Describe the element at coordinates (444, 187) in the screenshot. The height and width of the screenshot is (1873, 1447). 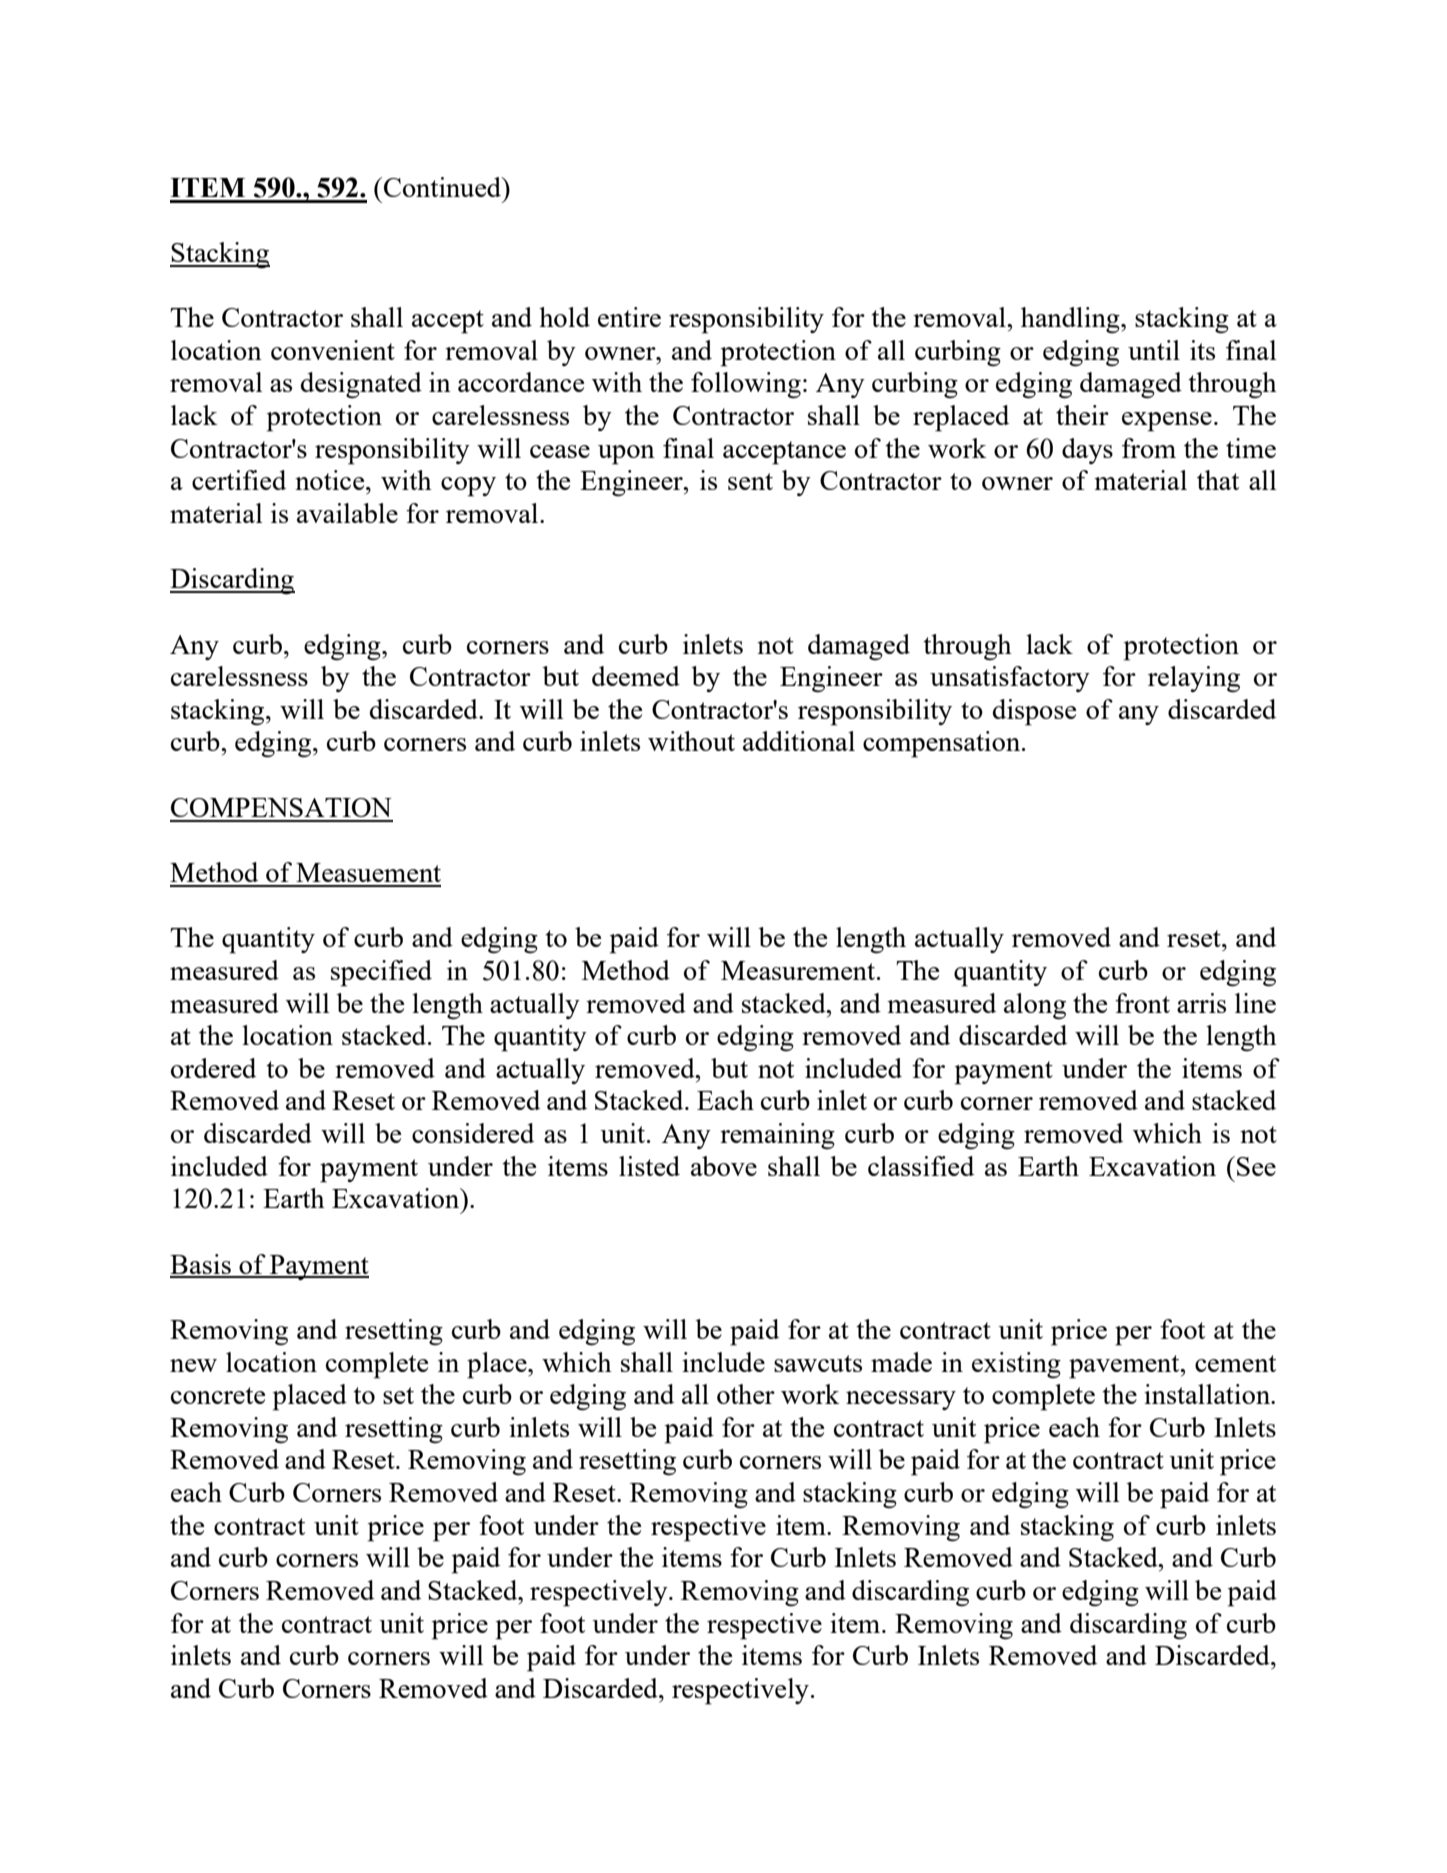
I see `Continued` at that location.
